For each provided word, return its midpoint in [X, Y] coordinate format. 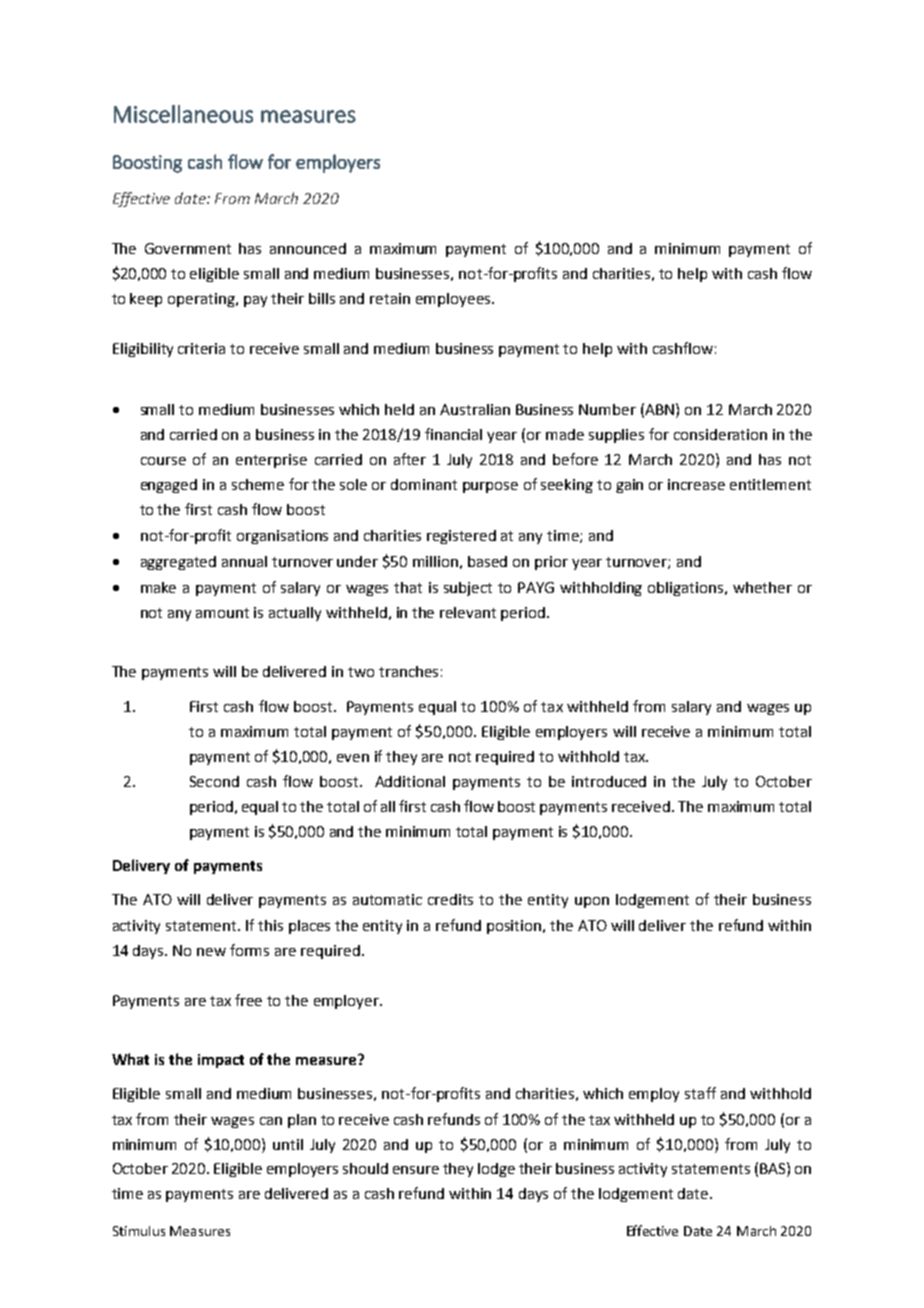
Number [607, 409]
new [211, 952]
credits [450, 899]
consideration [720, 434]
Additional [410, 781]
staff [700, 1093]
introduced [609, 781]
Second [214, 781]
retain [390, 298]
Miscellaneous [183, 114]
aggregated [178, 563]
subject [468, 589]
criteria [201, 348]
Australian [475, 409]
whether [762, 587]
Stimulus [139, 1231]
